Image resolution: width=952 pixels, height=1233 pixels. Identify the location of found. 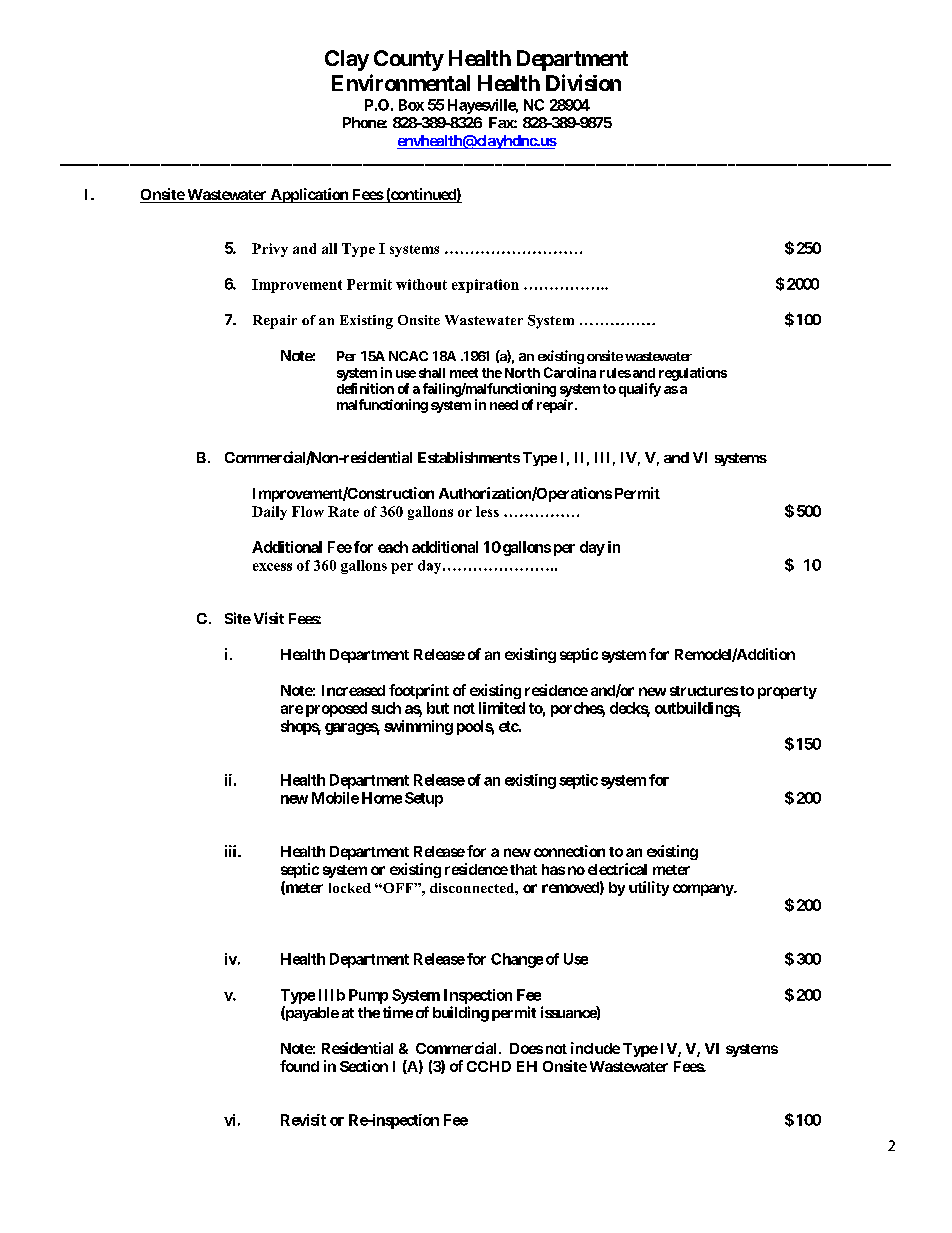
(299, 1066).
